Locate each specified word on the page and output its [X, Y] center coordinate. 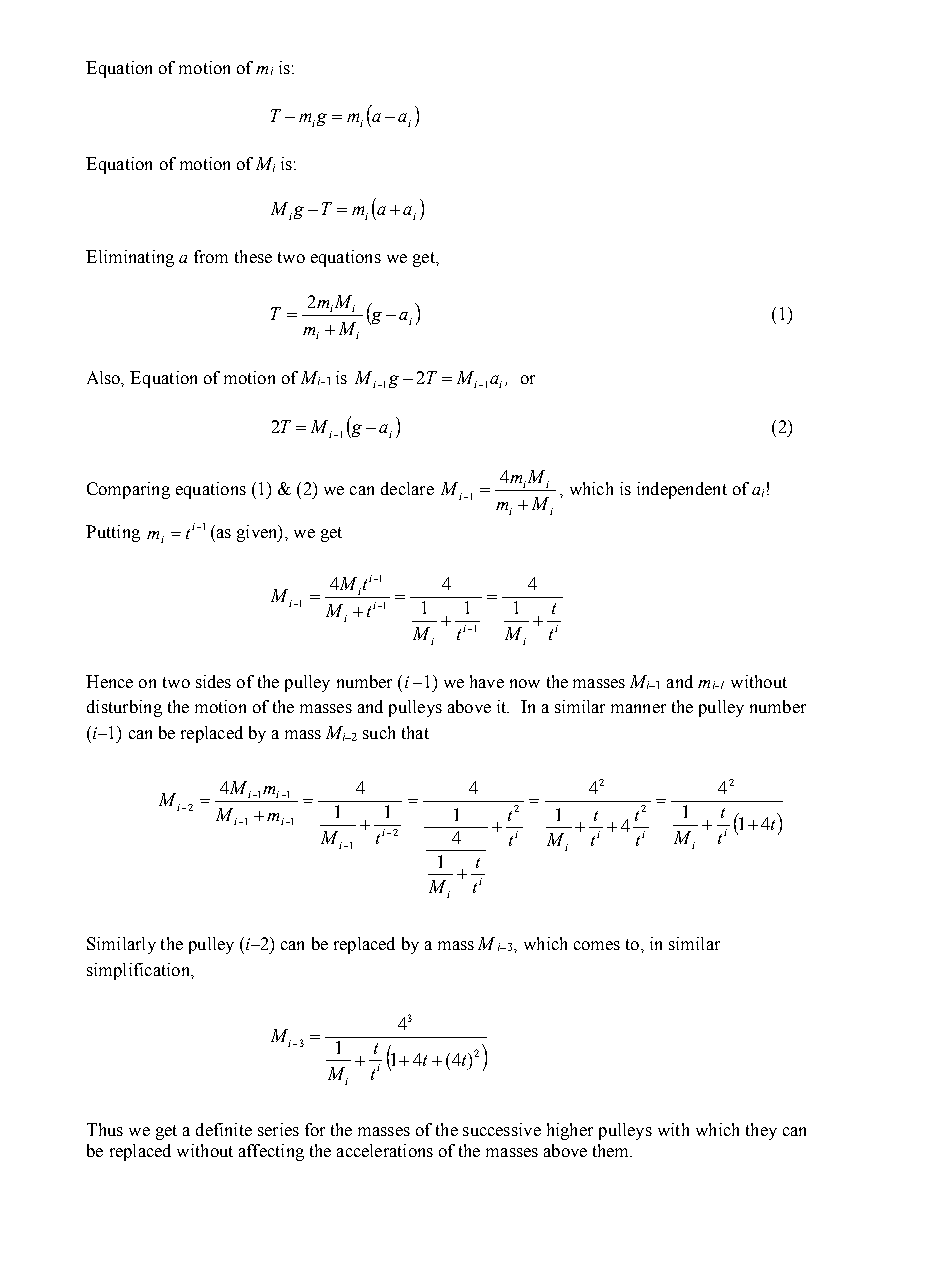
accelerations [385, 1150]
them [612, 1150]
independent [682, 490]
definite [224, 1129]
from [211, 256]
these [253, 256]
